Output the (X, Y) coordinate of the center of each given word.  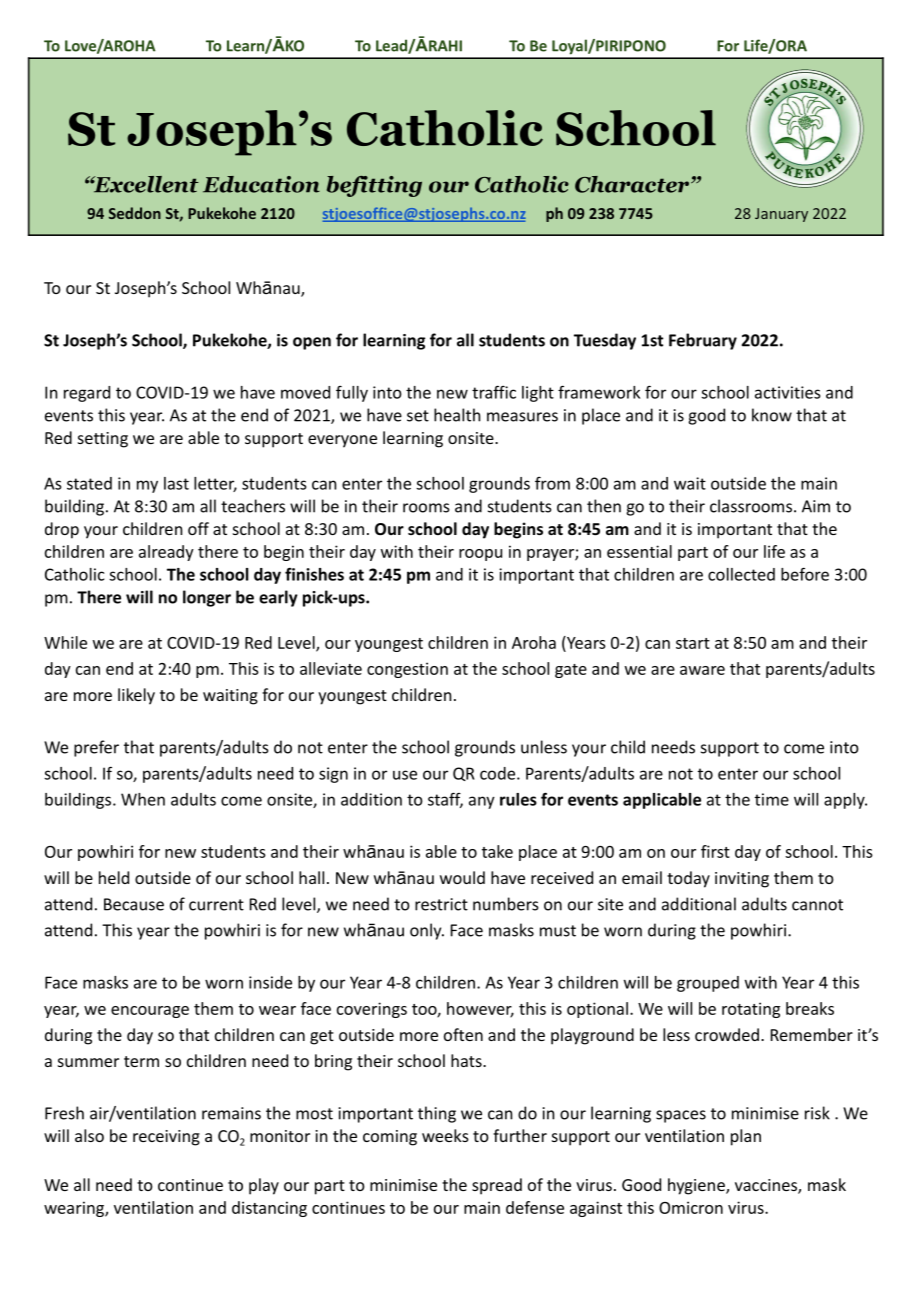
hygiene (697, 1186)
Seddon (135, 213)
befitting (374, 186)
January (781, 215)
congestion (407, 670)
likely (136, 696)
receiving (166, 1138)
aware (702, 670)
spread (497, 1186)
